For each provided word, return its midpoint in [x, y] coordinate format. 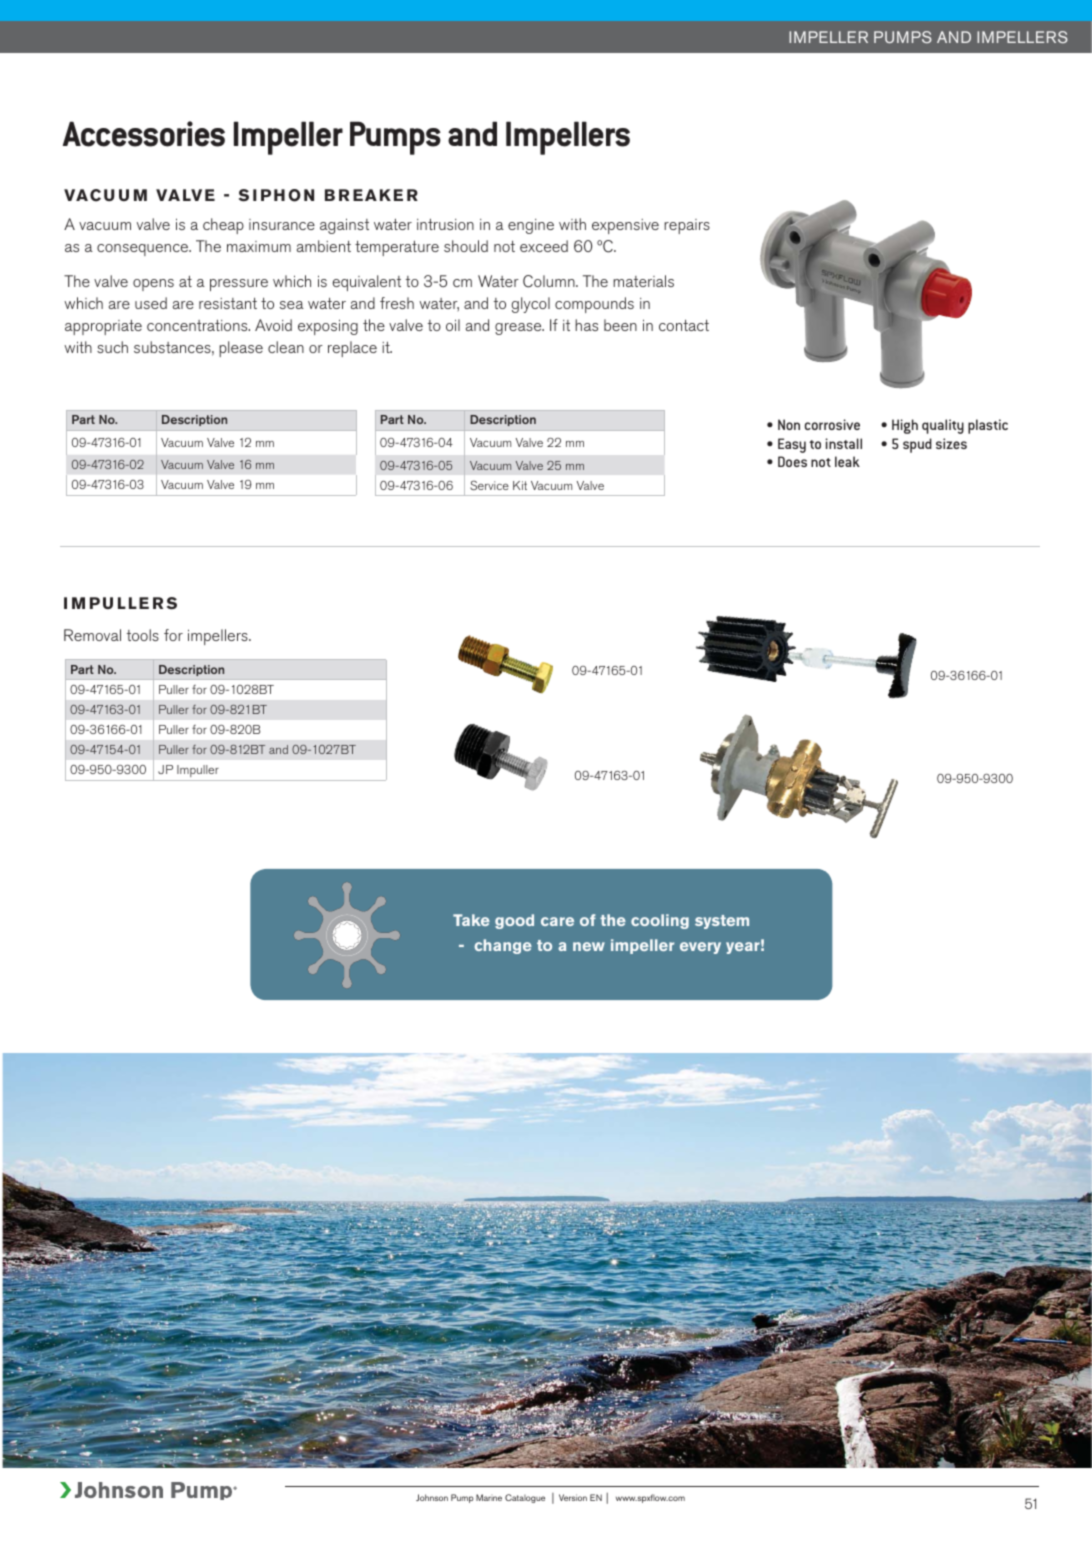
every [700, 948]
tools [143, 635]
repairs [687, 226]
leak [847, 461]
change [503, 946]
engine [531, 226]
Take [471, 920]
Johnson [432, 1497]
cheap [223, 226]
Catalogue [525, 1498]
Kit [520, 485]
